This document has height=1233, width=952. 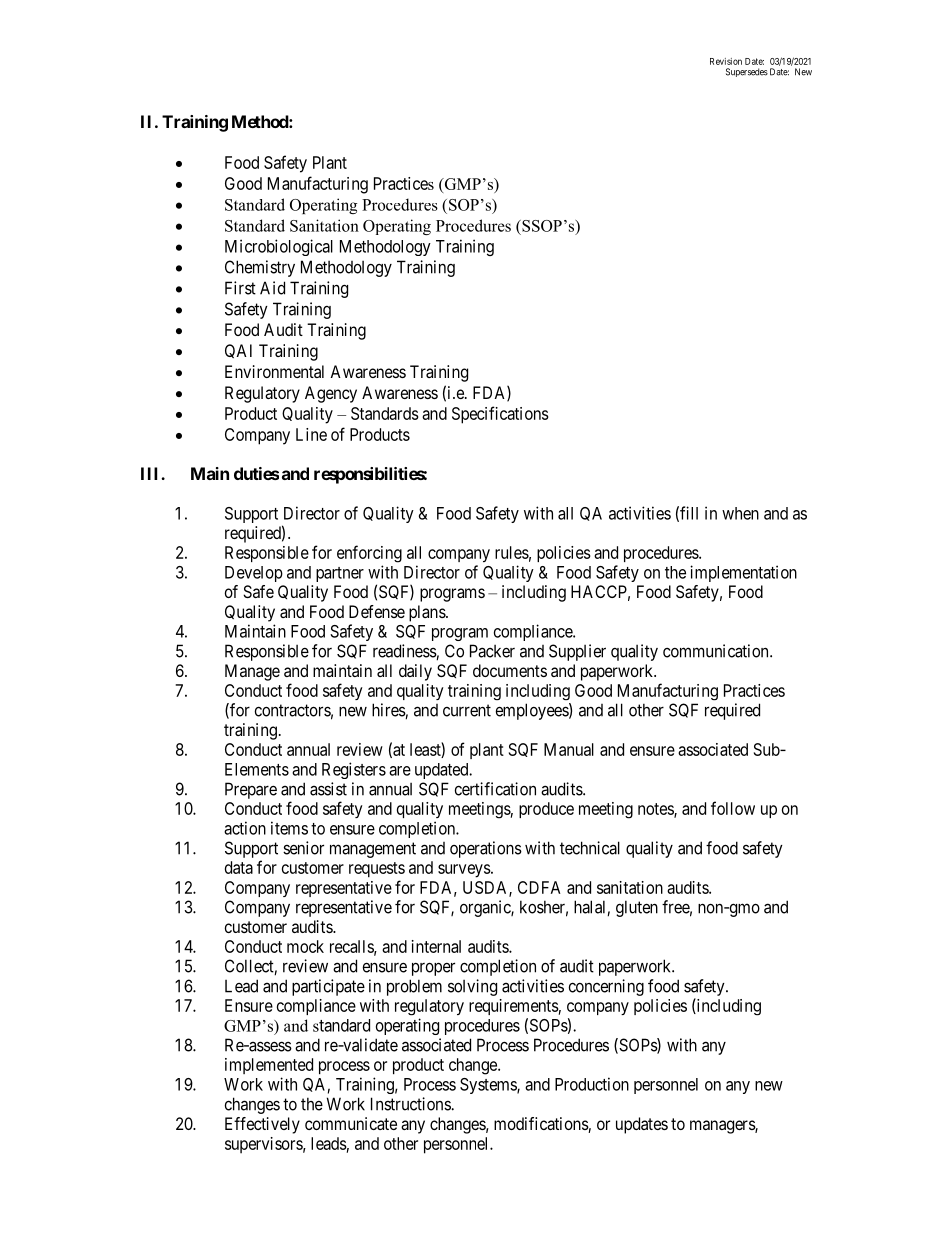 What do you see at coordinates (500, 415) in the document?
I see `Specifications` at bounding box center [500, 415].
